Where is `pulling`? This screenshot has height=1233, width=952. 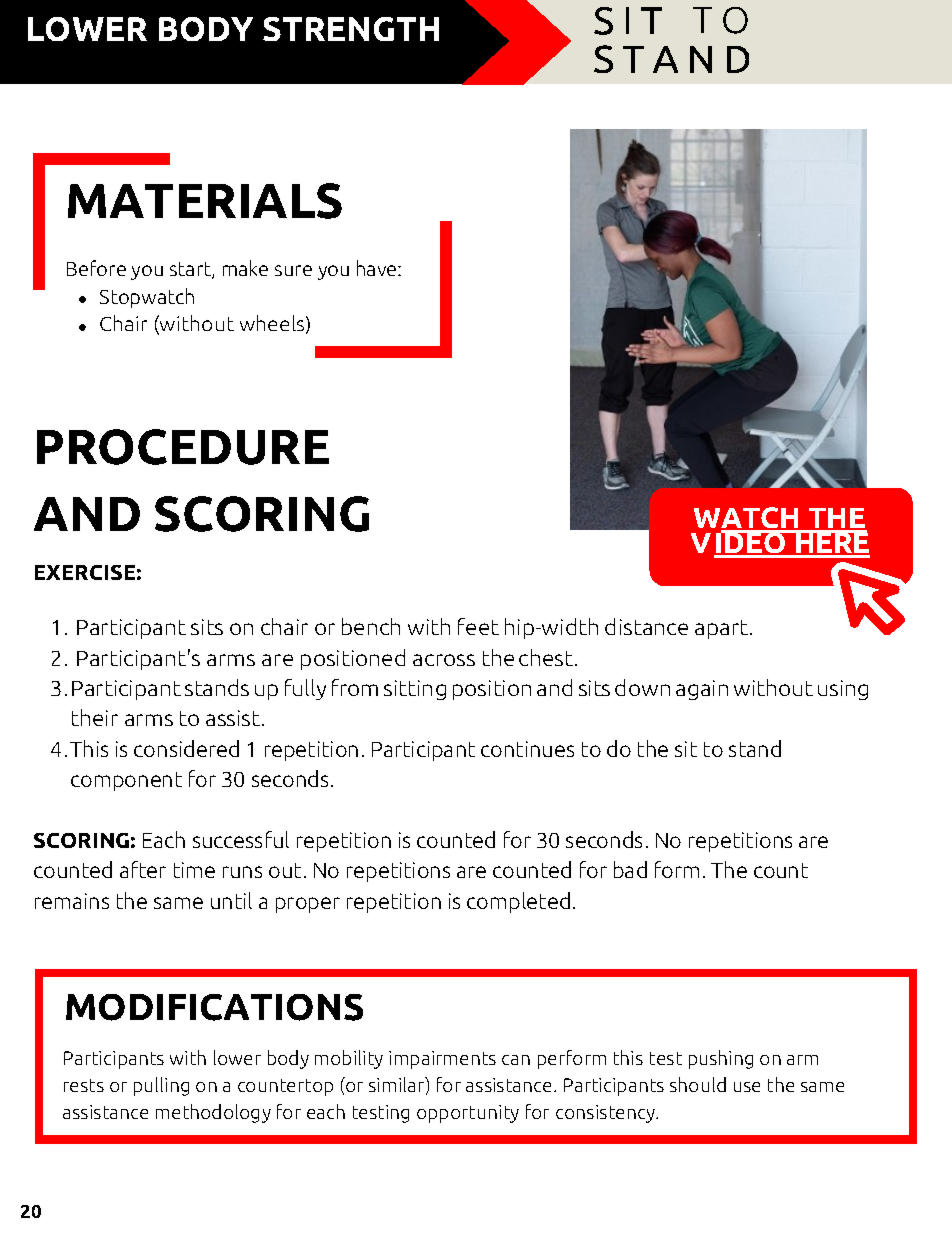 pulling is located at coordinates (161, 1086).
